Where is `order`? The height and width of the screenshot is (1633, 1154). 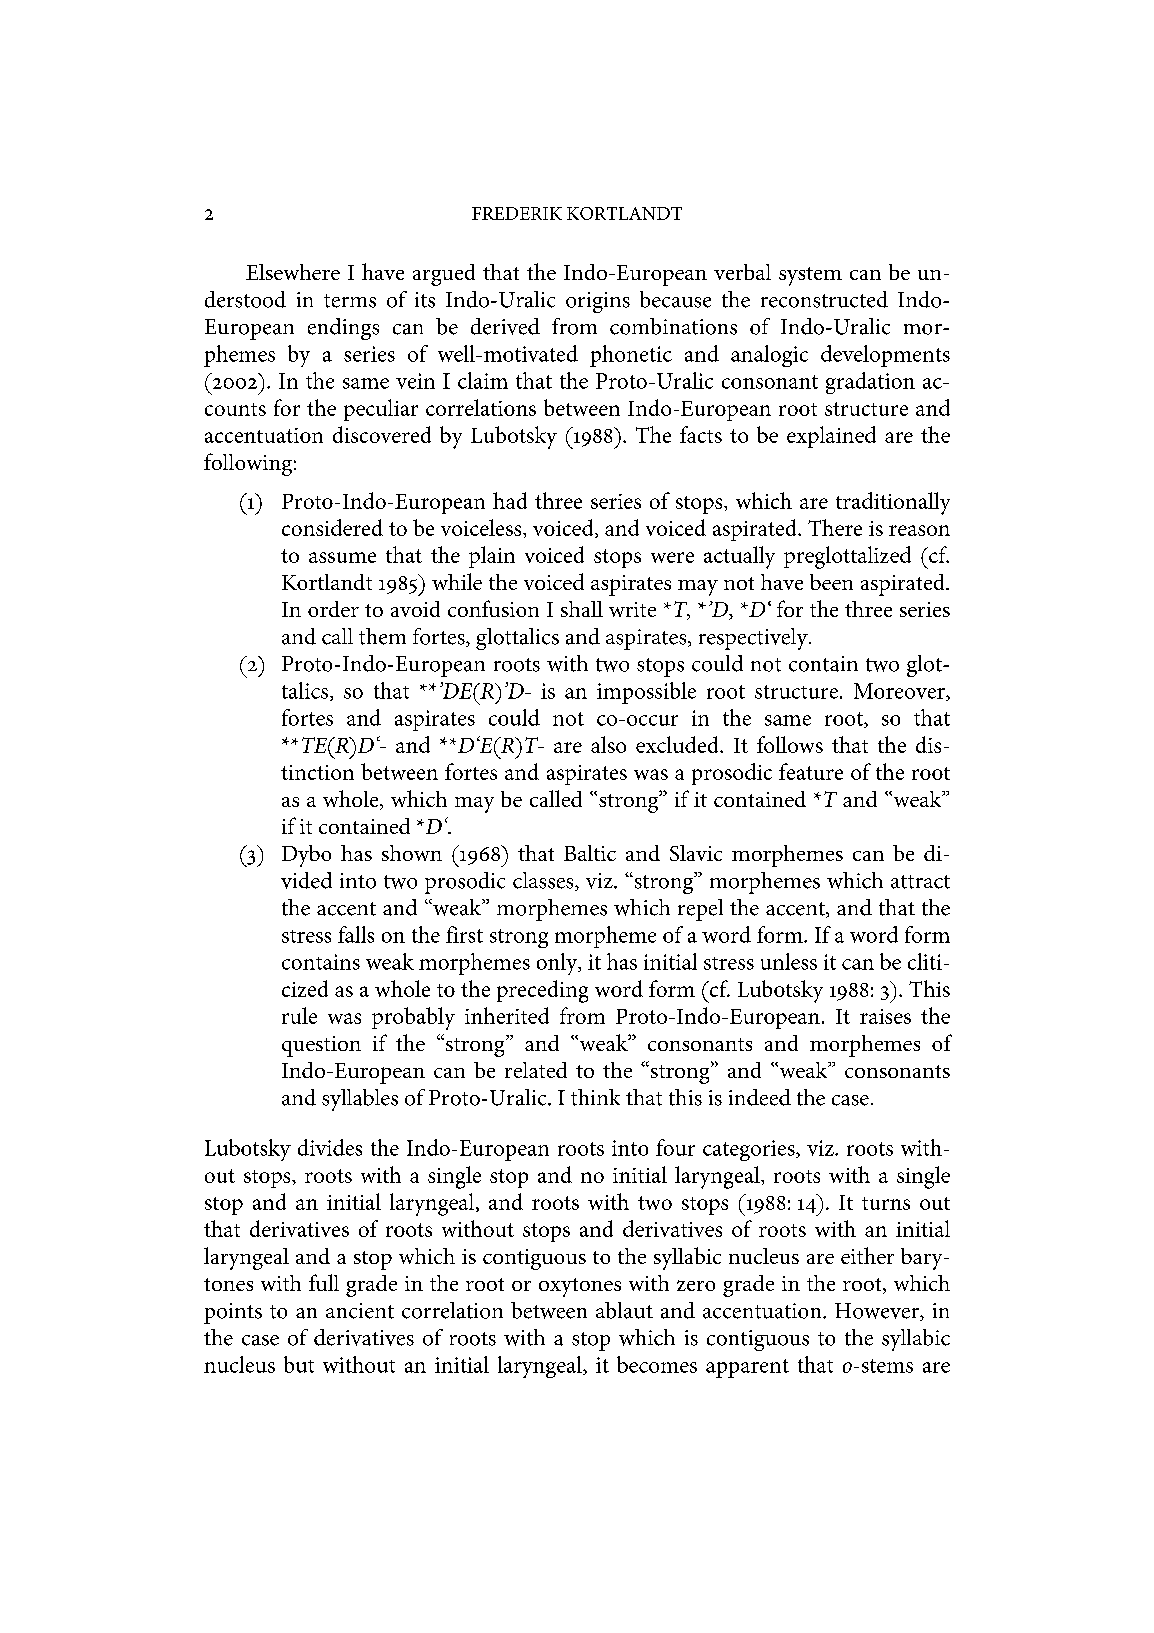
order is located at coordinates (333, 609).
